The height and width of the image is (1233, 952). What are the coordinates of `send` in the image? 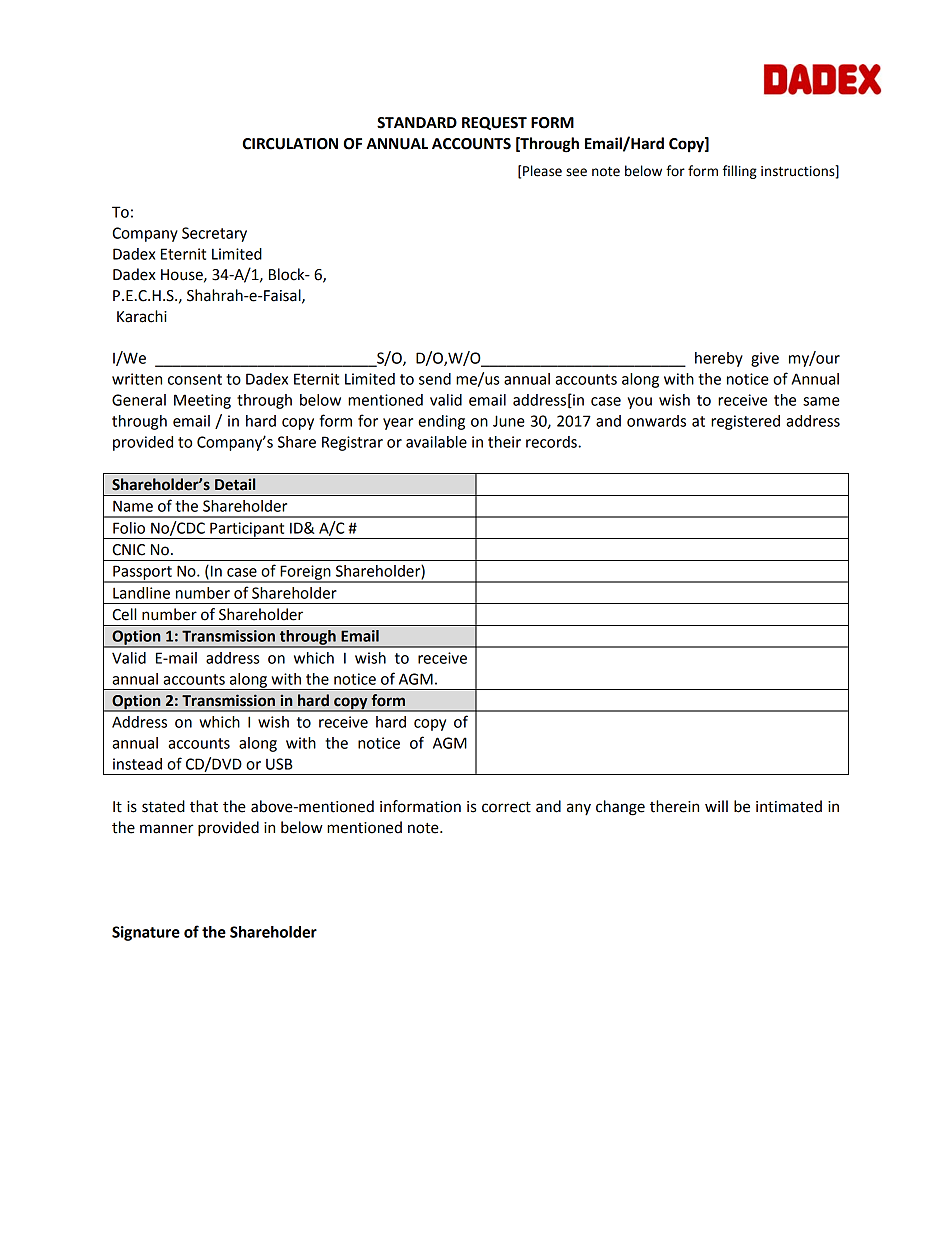 It's located at (435, 379).
